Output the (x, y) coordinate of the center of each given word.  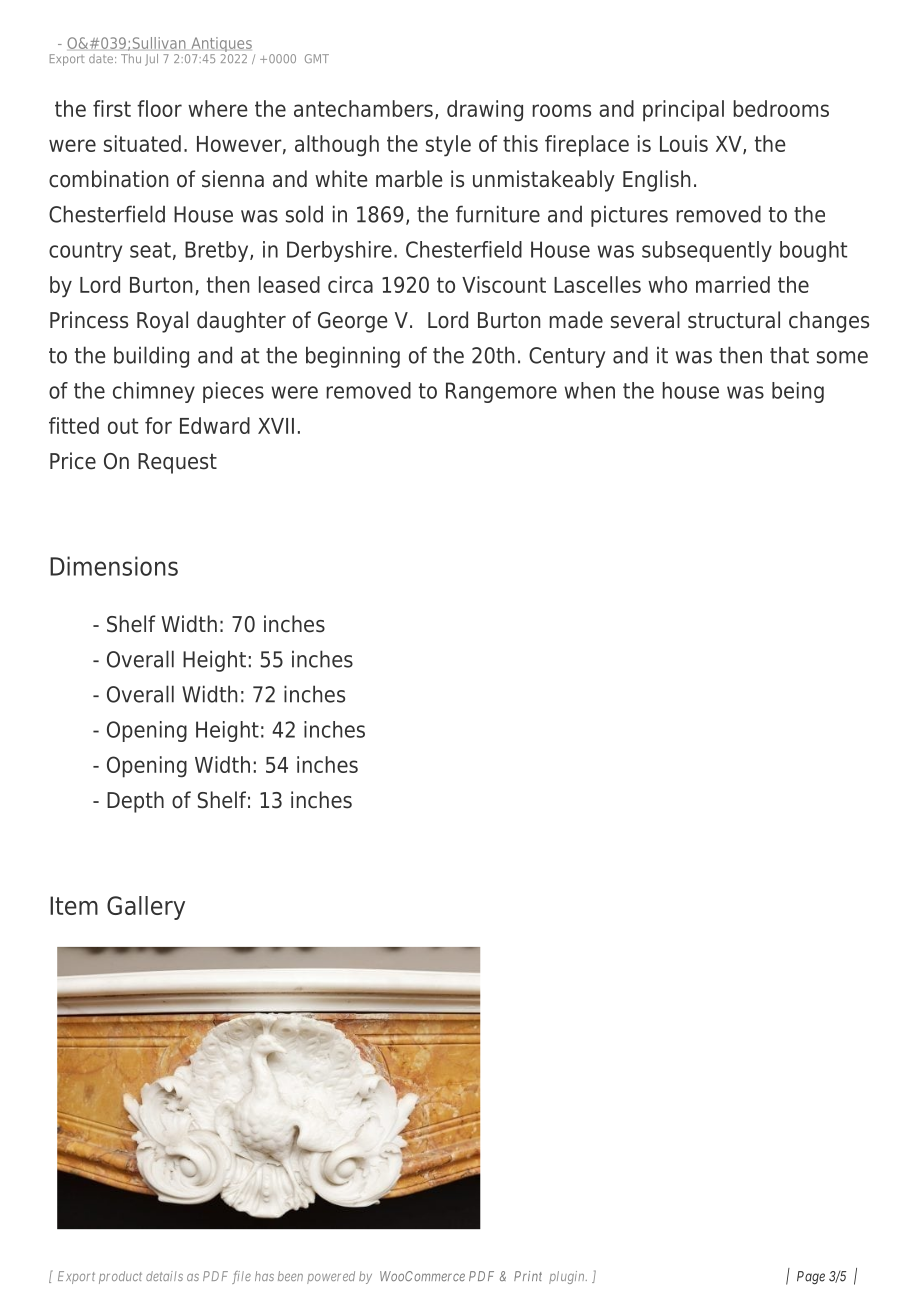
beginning (353, 357)
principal (683, 111)
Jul (151, 60)
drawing (485, 111)
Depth (135, 802)
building (151, 357)
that (789, 355)
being (798, 392)
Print (528, 1276)
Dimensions (114, 566)
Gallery (146, 908)
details (164, 1276)
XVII (276, 426)
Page (811, 1277)
